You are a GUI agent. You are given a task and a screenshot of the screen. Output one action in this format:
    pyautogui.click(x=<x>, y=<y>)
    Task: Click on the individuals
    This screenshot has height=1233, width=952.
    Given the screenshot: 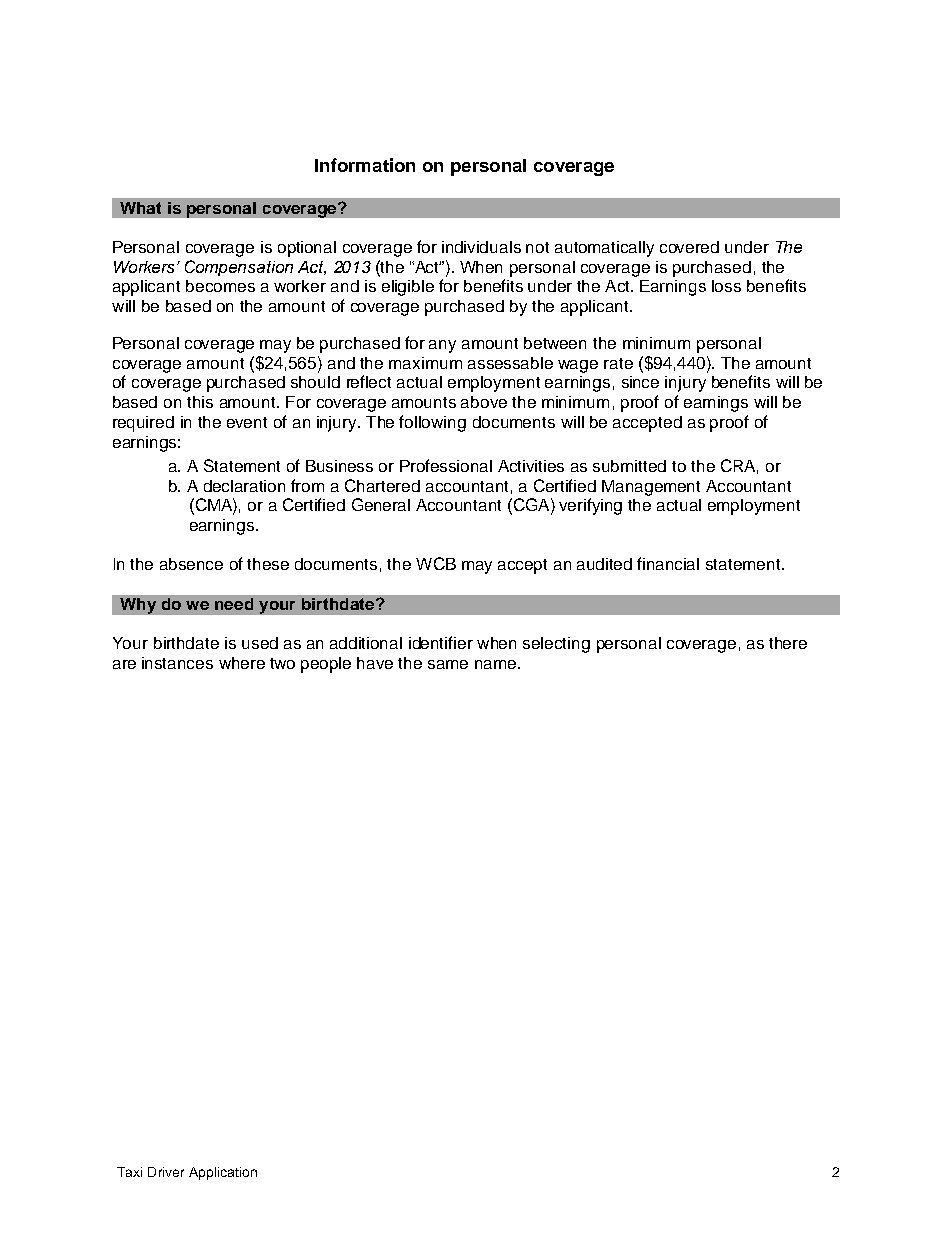 What is the action you would take?
    pyautogui.click(x=481, y=247)
